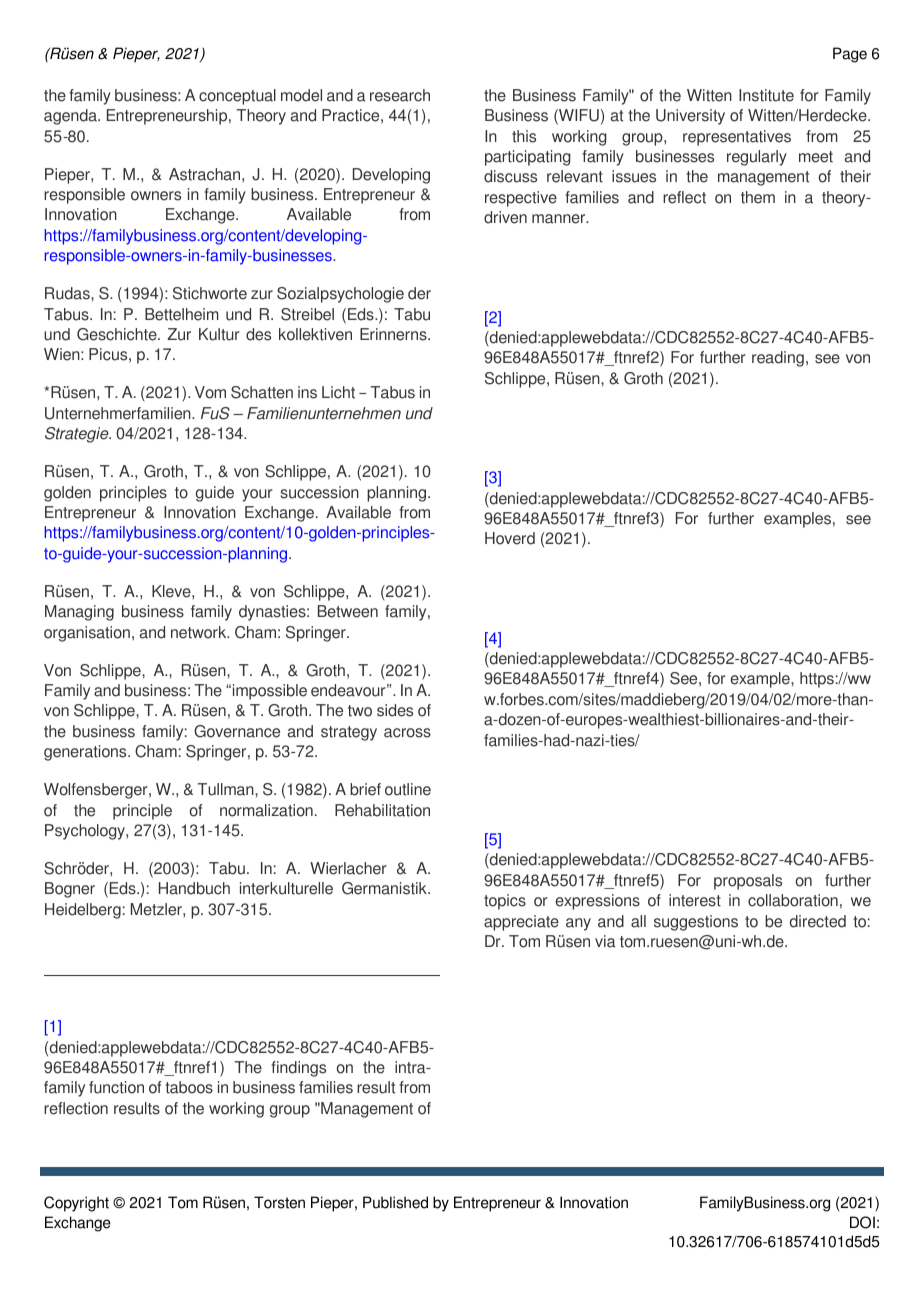 The height and width of the page is (1308, 924). What do you see at coordinates (237, 97) in the page?
I see `conceptual` at bounding box center [237, 97].
